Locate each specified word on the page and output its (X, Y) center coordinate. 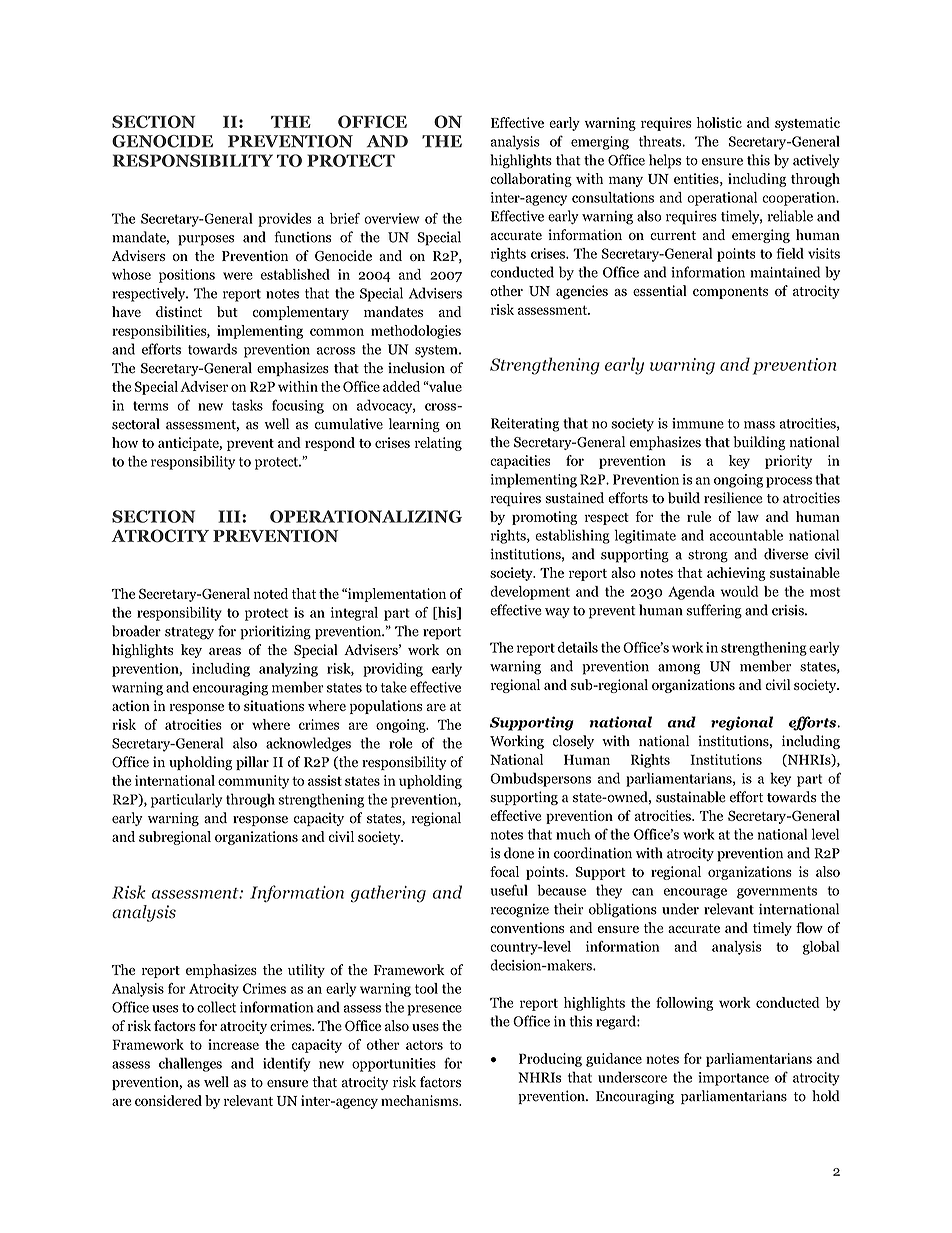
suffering (714, 611)
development (530, 593)
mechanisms (420, 1100)
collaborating (531, 180)
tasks (247, 405)
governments (777, 892)
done (519, 853)
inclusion (416, 368)
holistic (719, 122)
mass (759, 425)
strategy (189, 633)
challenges (190, 1064)
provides (284, 220)
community (253, 782)
